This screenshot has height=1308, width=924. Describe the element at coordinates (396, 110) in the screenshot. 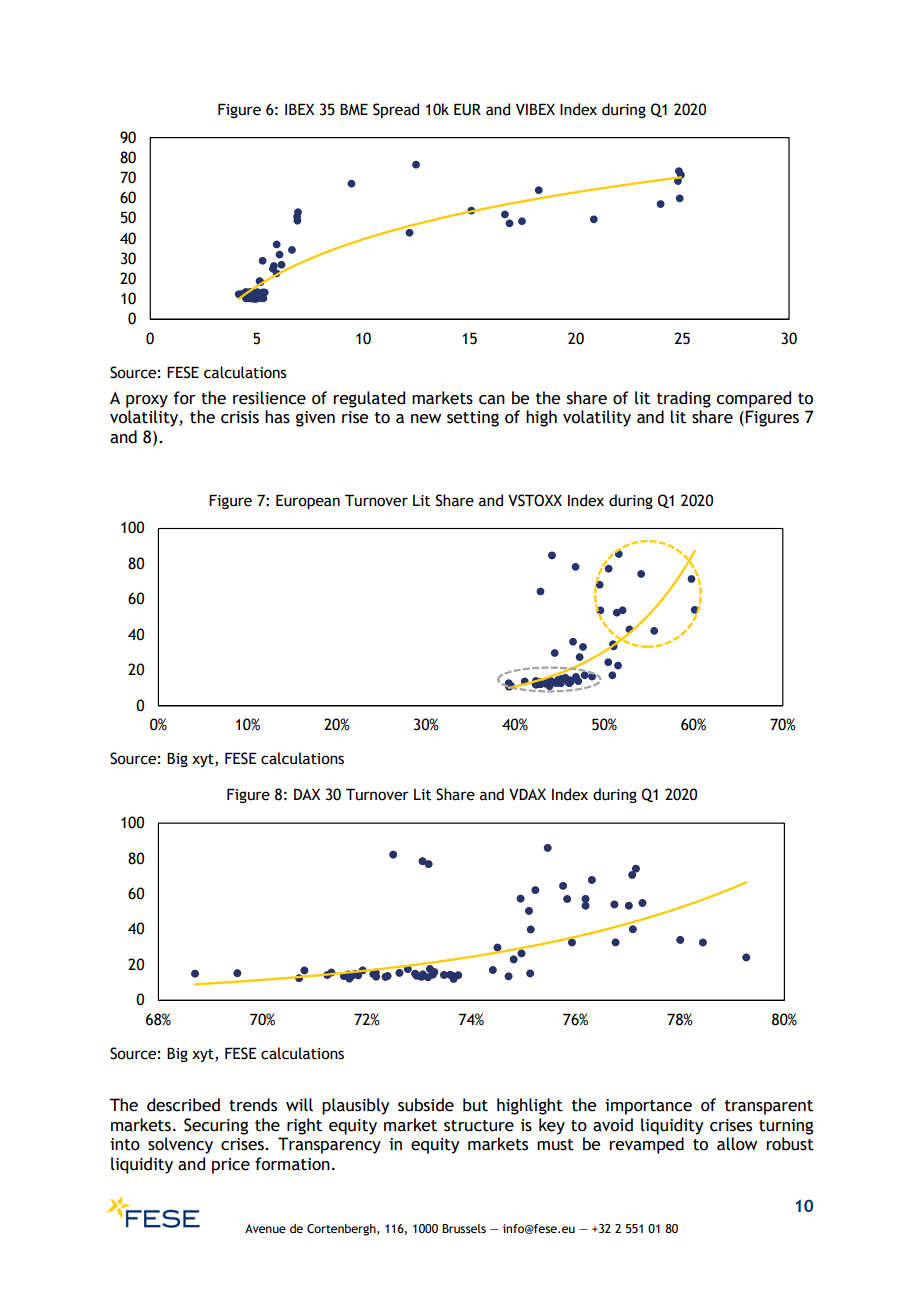

I see `Spread` at that location.
